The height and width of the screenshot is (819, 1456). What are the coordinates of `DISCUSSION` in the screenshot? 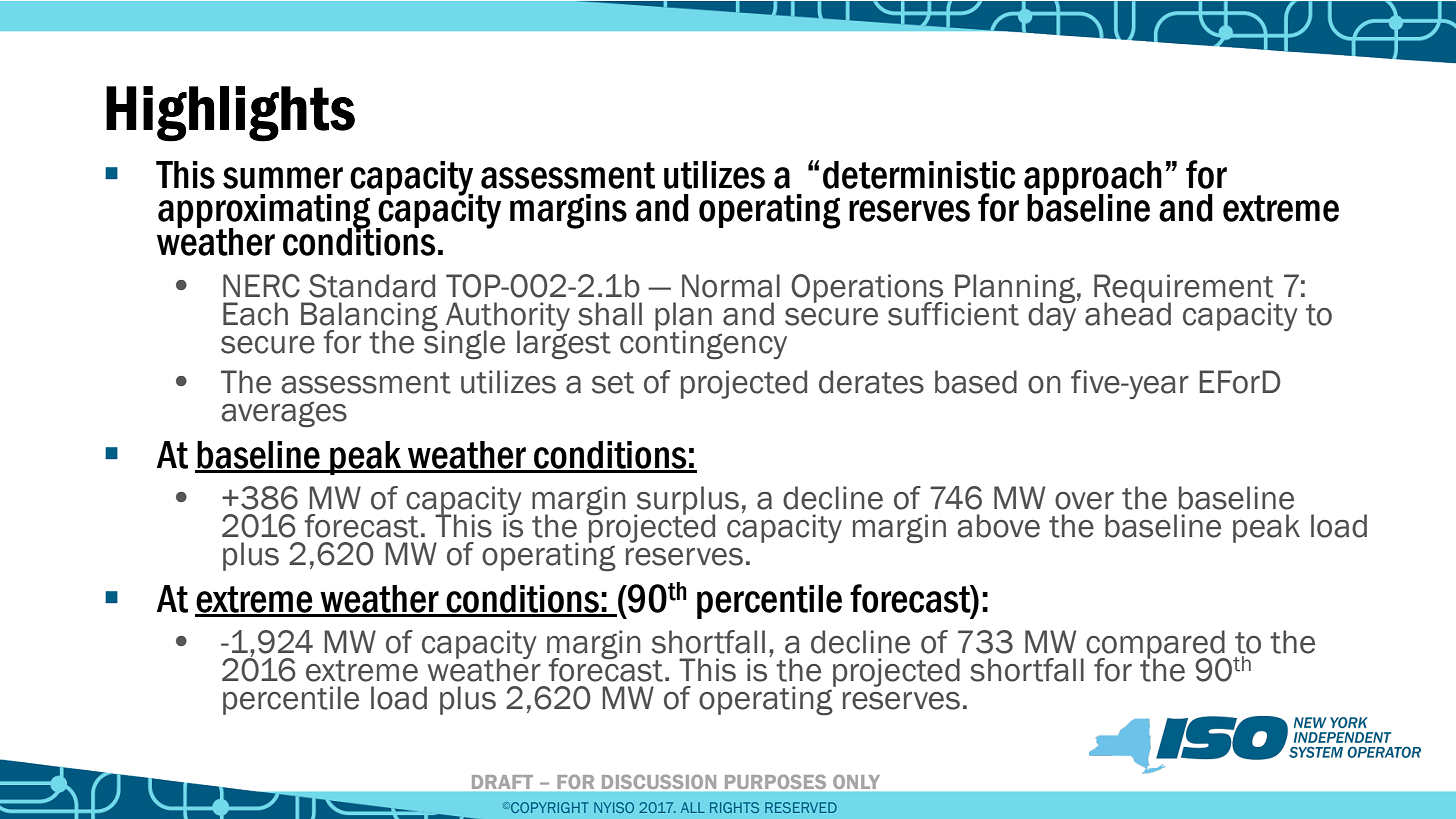 It's located at (659, 782).
